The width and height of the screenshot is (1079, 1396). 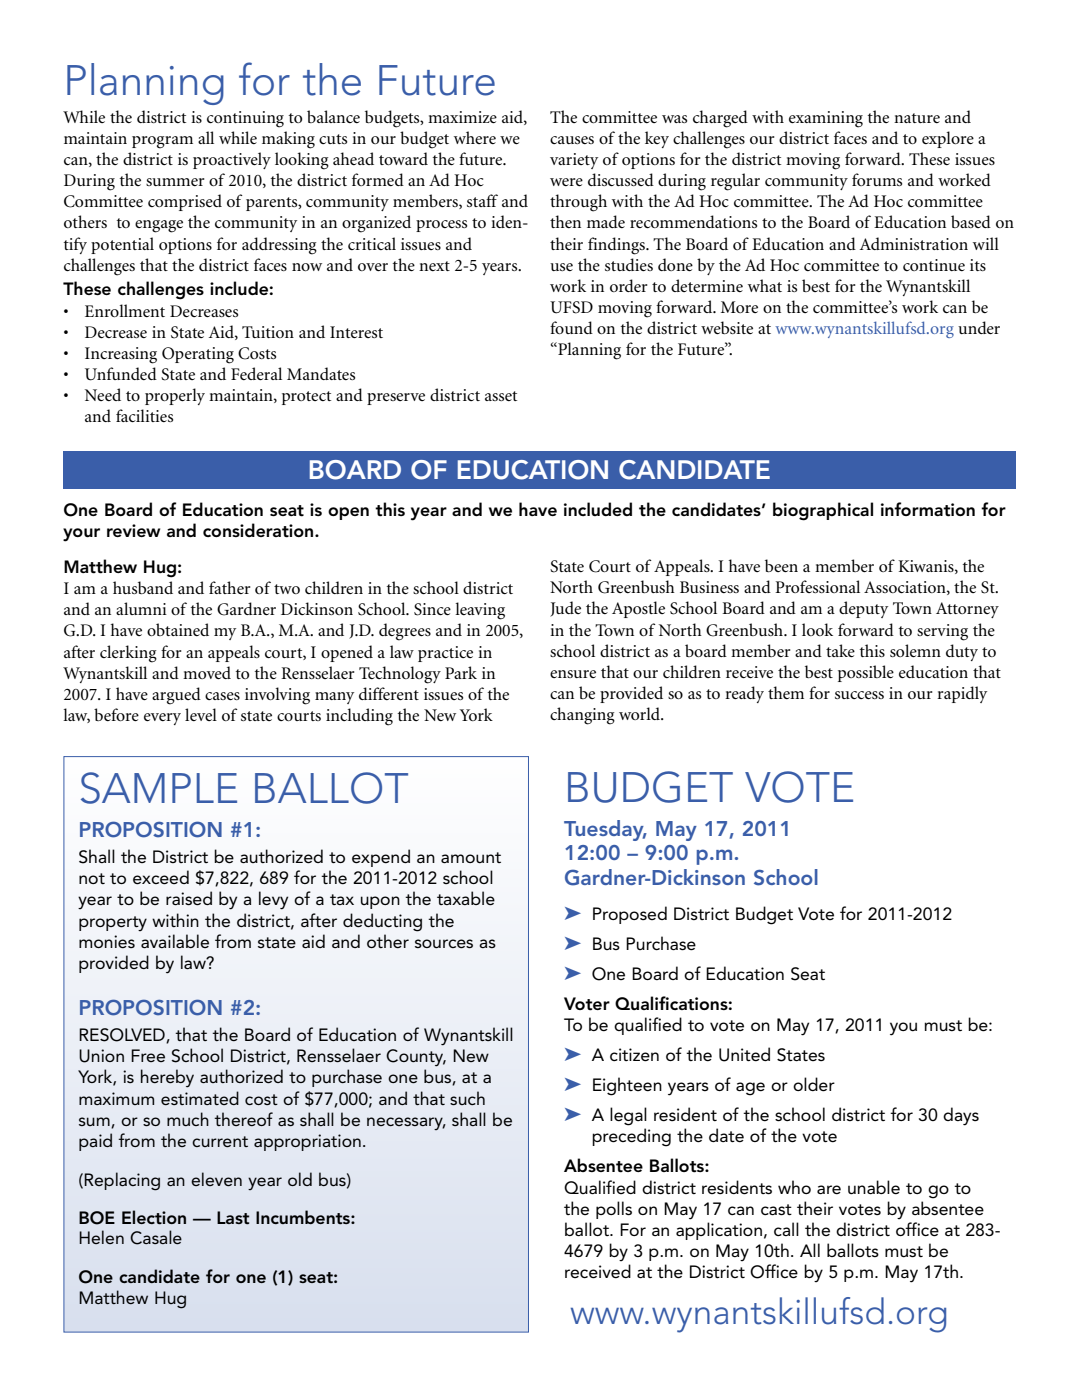 What do you see at coordinates (162, 142) in the screenshot?
I see `program` at bounding box center [162, 142].
